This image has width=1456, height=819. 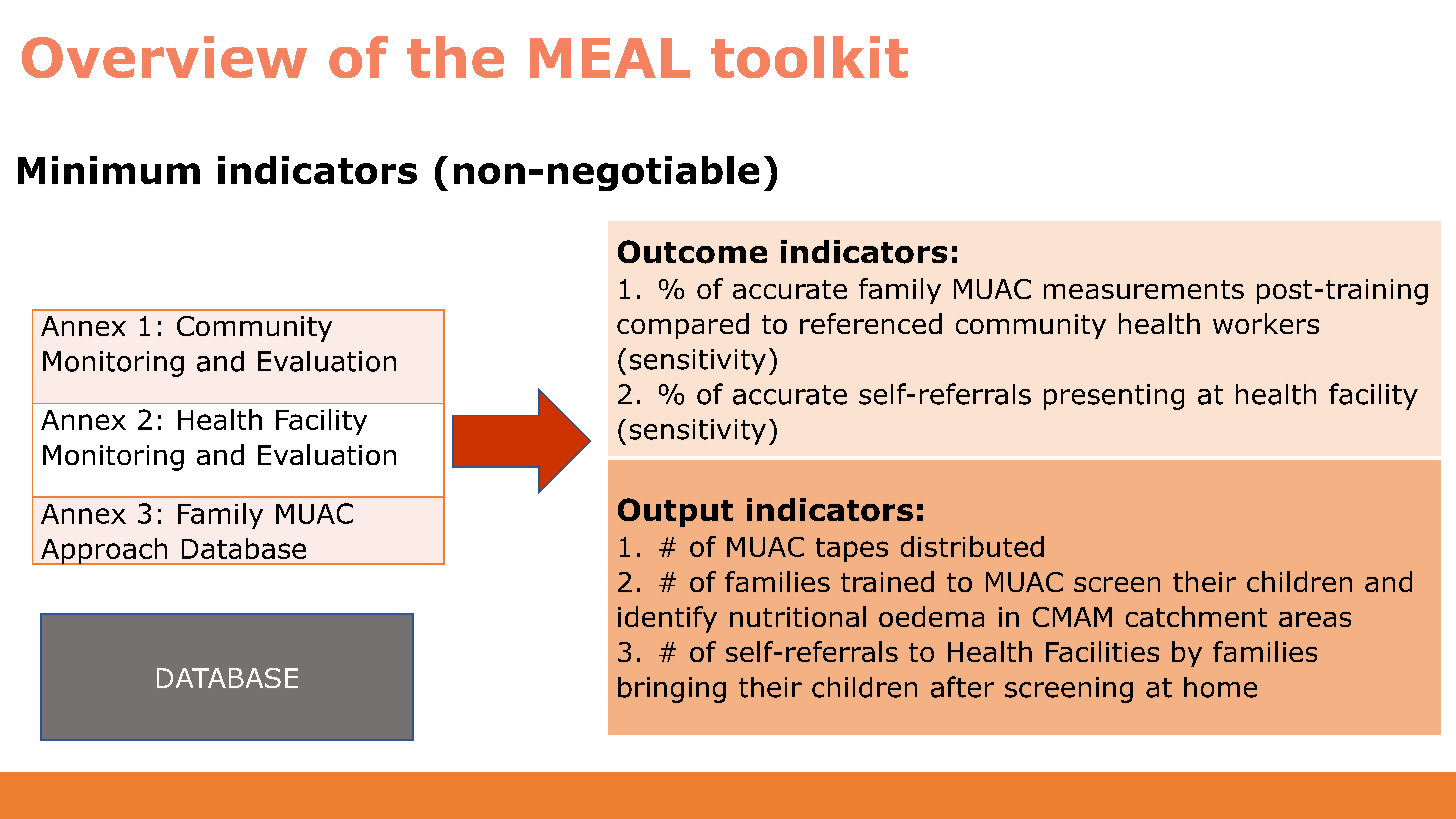 What do you see at coordinates (109, 170) in the image?
I see `Minimum` at bounding box center [109, 170].
